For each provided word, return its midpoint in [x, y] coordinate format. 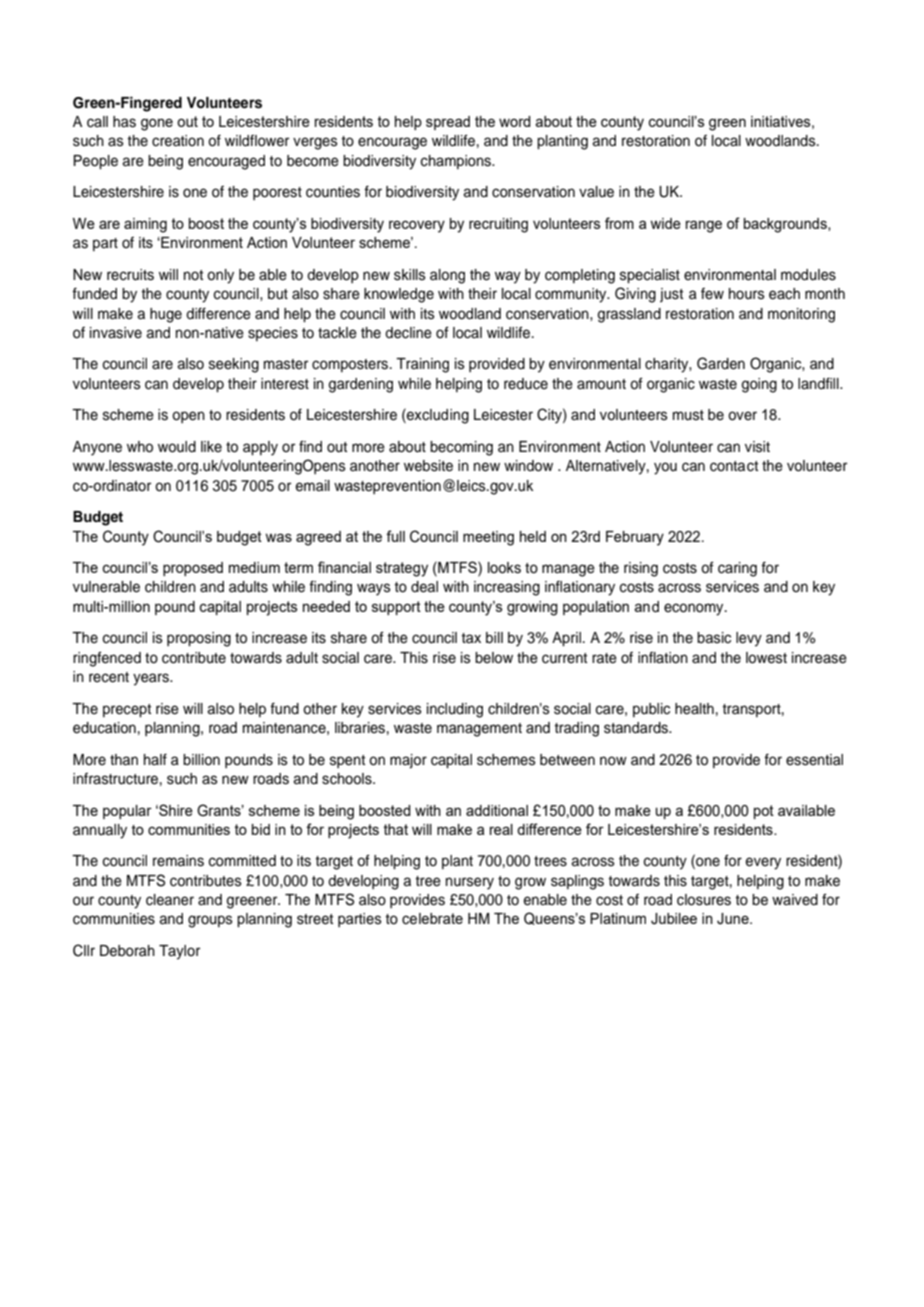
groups [210, 921]
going [759, 385]
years [152, 679]
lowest [766, 658]
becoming [461, 448]
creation [178, 141]
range [704, 226]
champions [457, 162]
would [177, 447]
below [494, 658]
